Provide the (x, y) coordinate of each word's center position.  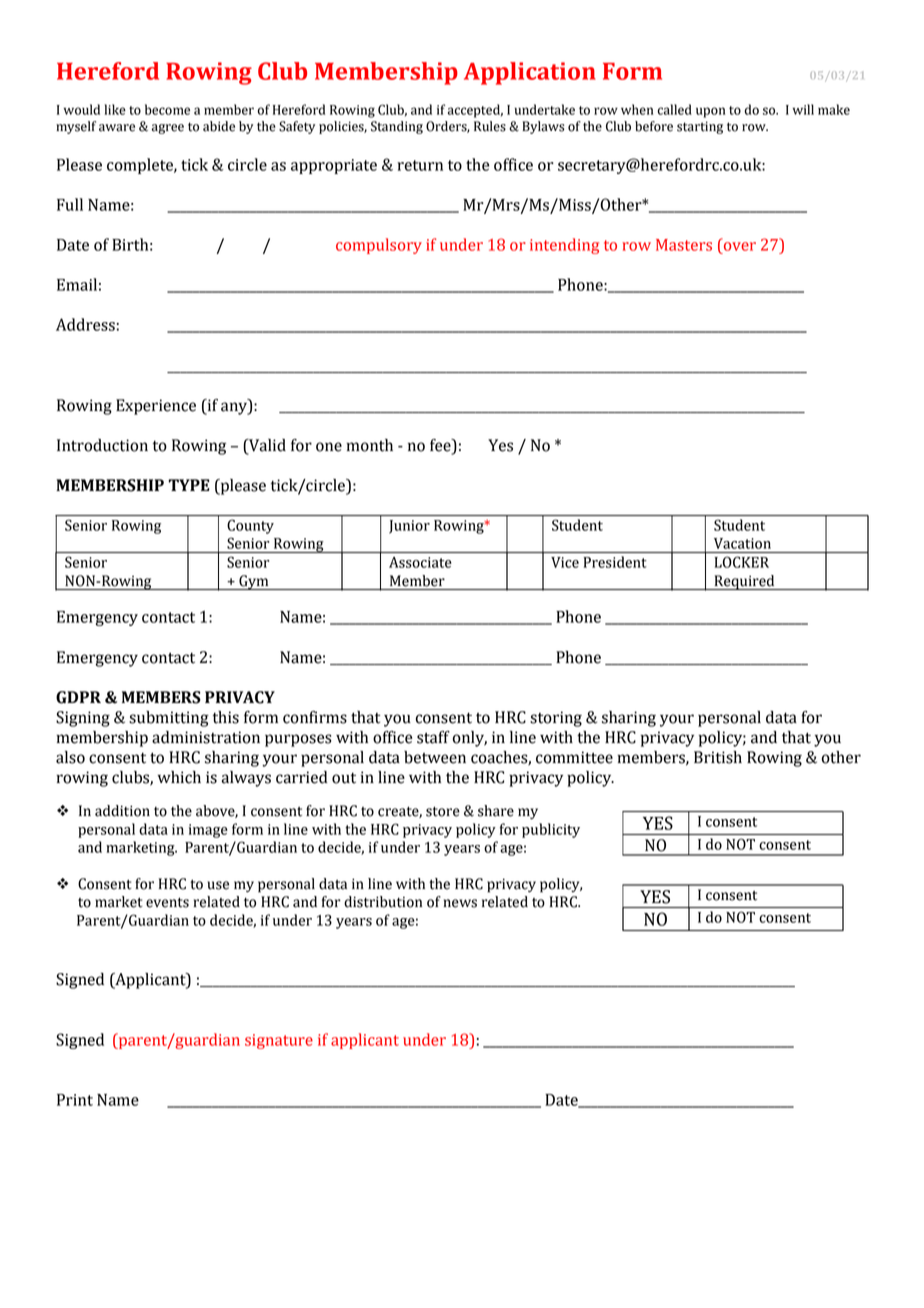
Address (85, 324)
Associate (420, 562)
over (740, 246)
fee (441, 446)
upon (710, 112)
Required (744, 582)
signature (279, 1041)
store (443, 811)
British (718, 757)
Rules (490, 126)
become (167, 109)
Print (75, 1100)
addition (122, 811)
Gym (254, 582)
